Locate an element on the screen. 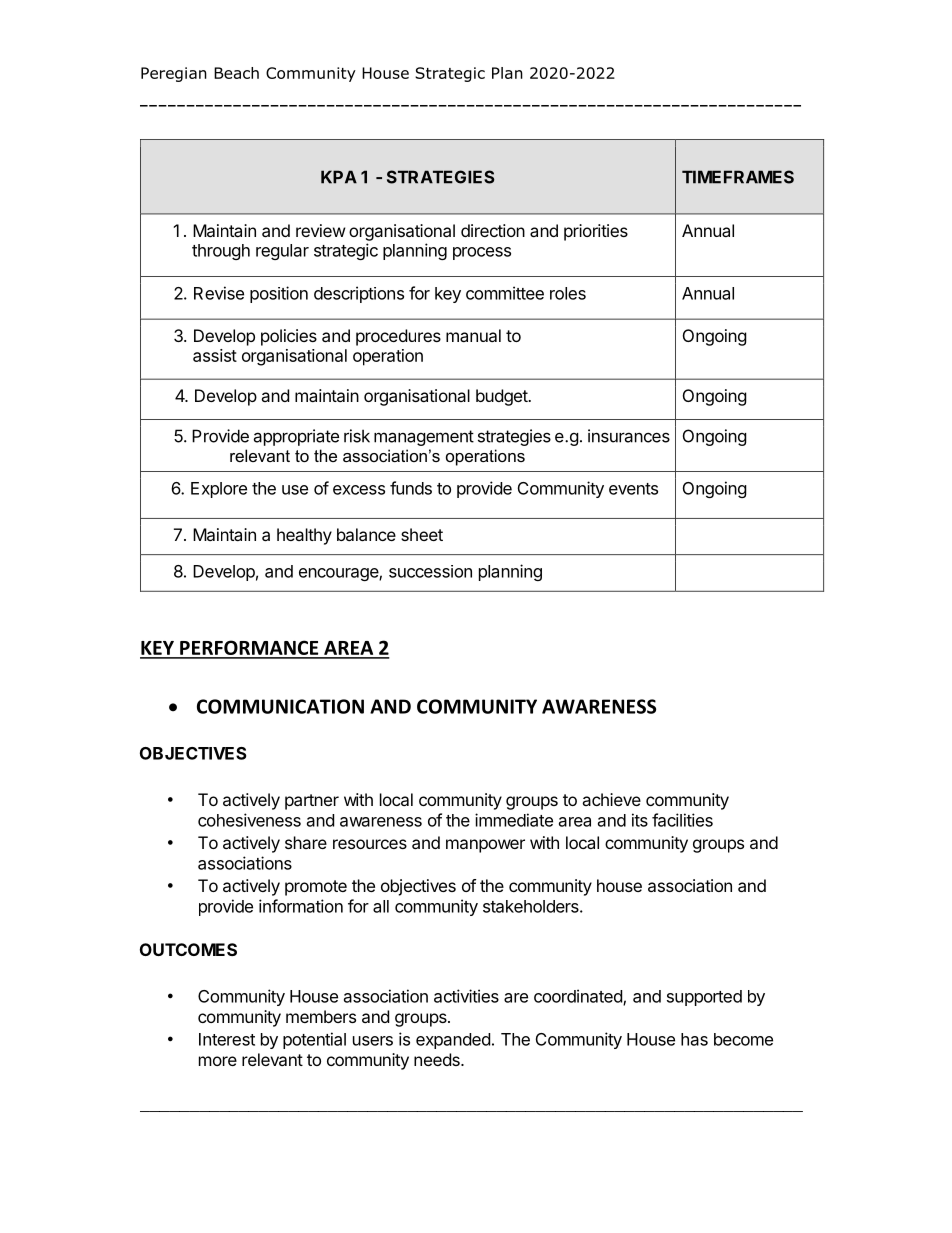 This screenshot has width=952, height=1233. TIMEFRAMES is located at coordinates (738, 177).
